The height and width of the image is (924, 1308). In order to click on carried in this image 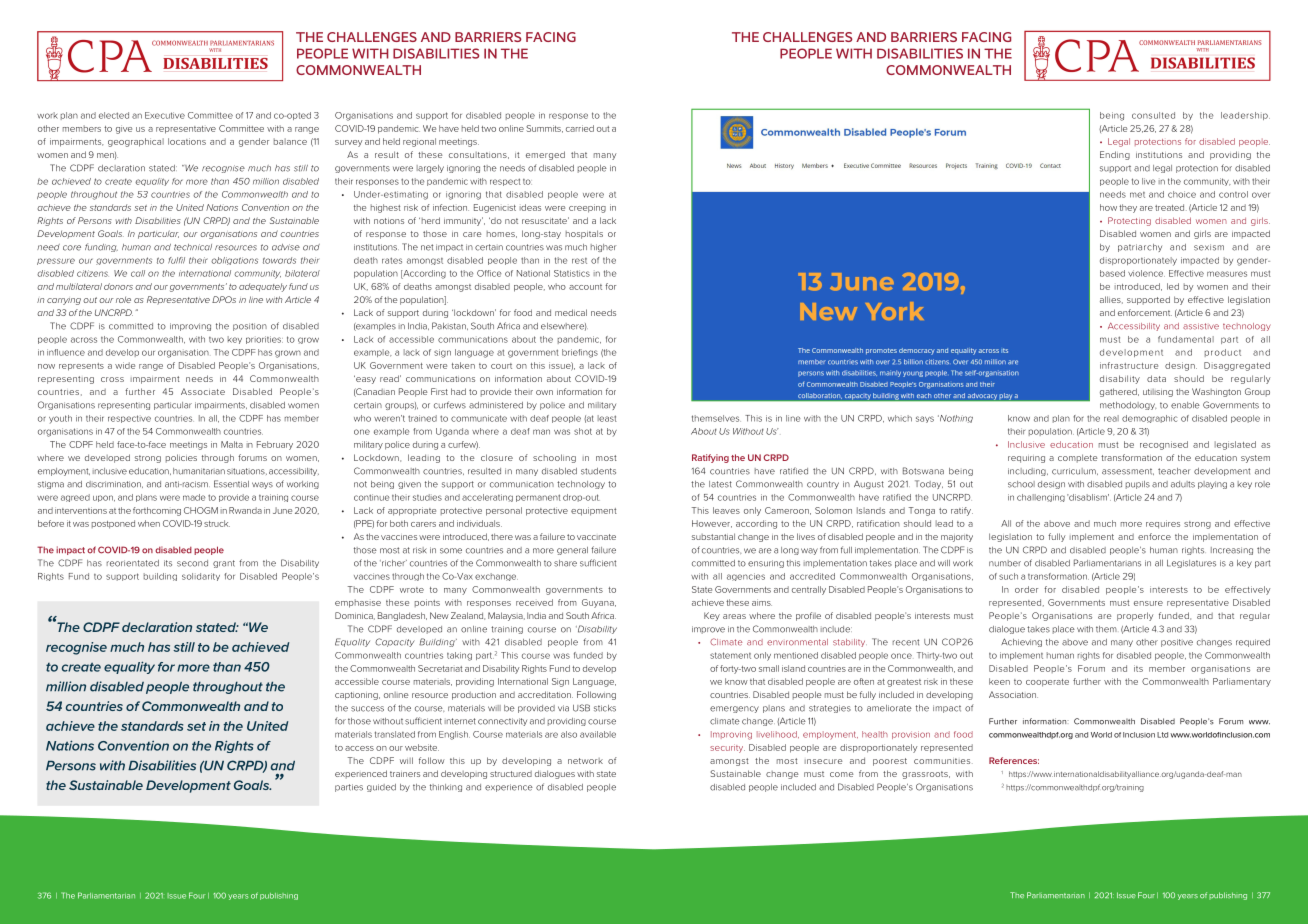, I will do `click(580, 128)`.
